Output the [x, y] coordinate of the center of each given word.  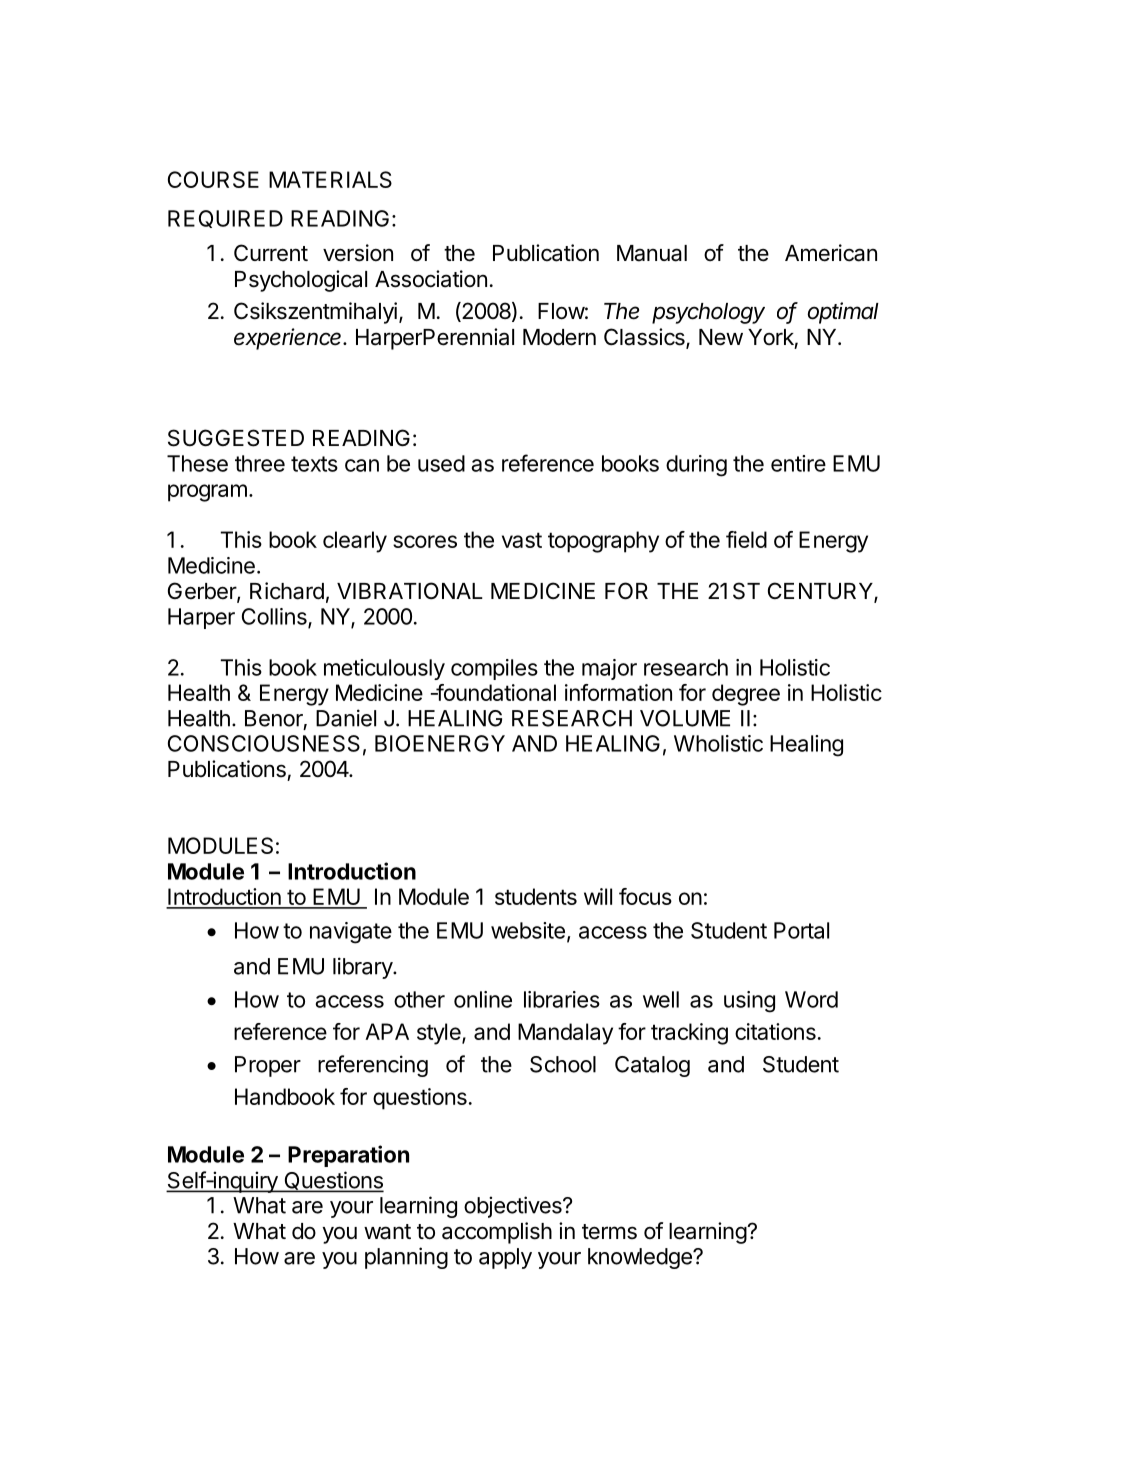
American [831, 253]
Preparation [348, 1156]
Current [271, 253]
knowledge [641, 1258]
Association [431, 279]
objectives [514, 1207]
